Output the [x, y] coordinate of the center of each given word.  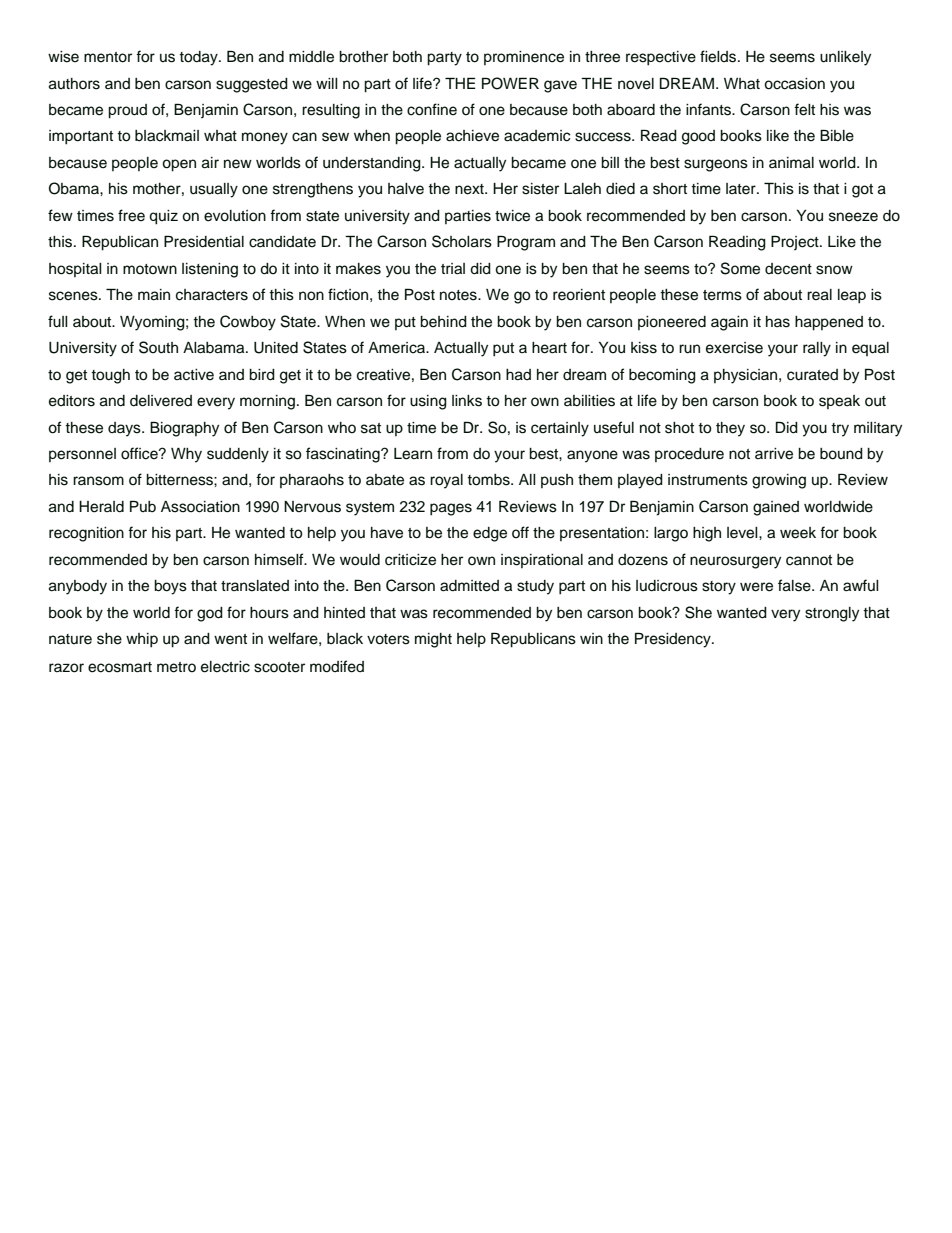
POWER [510, 83]
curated [812, 375]
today [199, 58]
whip [142, 640]
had [518, 375]
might [433, 640]
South [158, 347]
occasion [794, 84]
